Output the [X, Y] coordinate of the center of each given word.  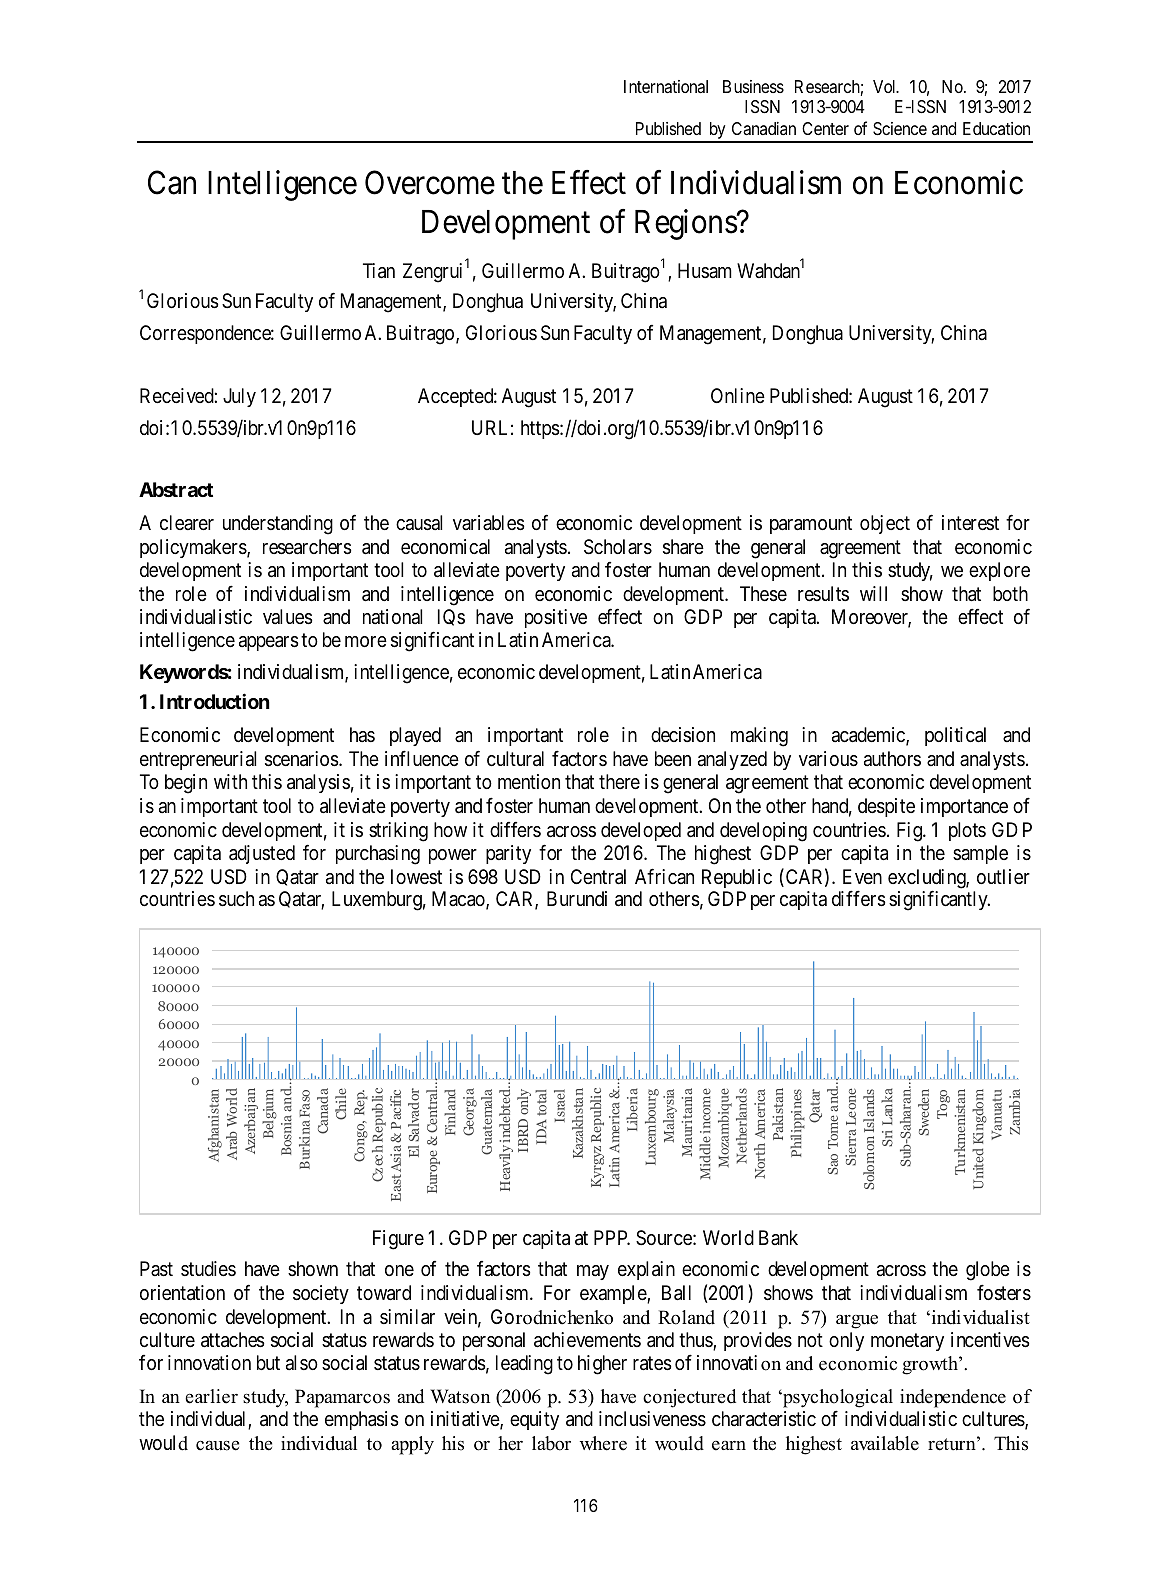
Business [753, 86]
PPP [612, 1237]
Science [900, 129]
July [239, 397]
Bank [778, 1237]
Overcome [430, 183]
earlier [211, 1396]
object [885, 524]
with [230, 781]
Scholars [618, 547]
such [236, 899]
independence [953, 1398]
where [603, 1443]
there [619, 782]
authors [892, 758]
